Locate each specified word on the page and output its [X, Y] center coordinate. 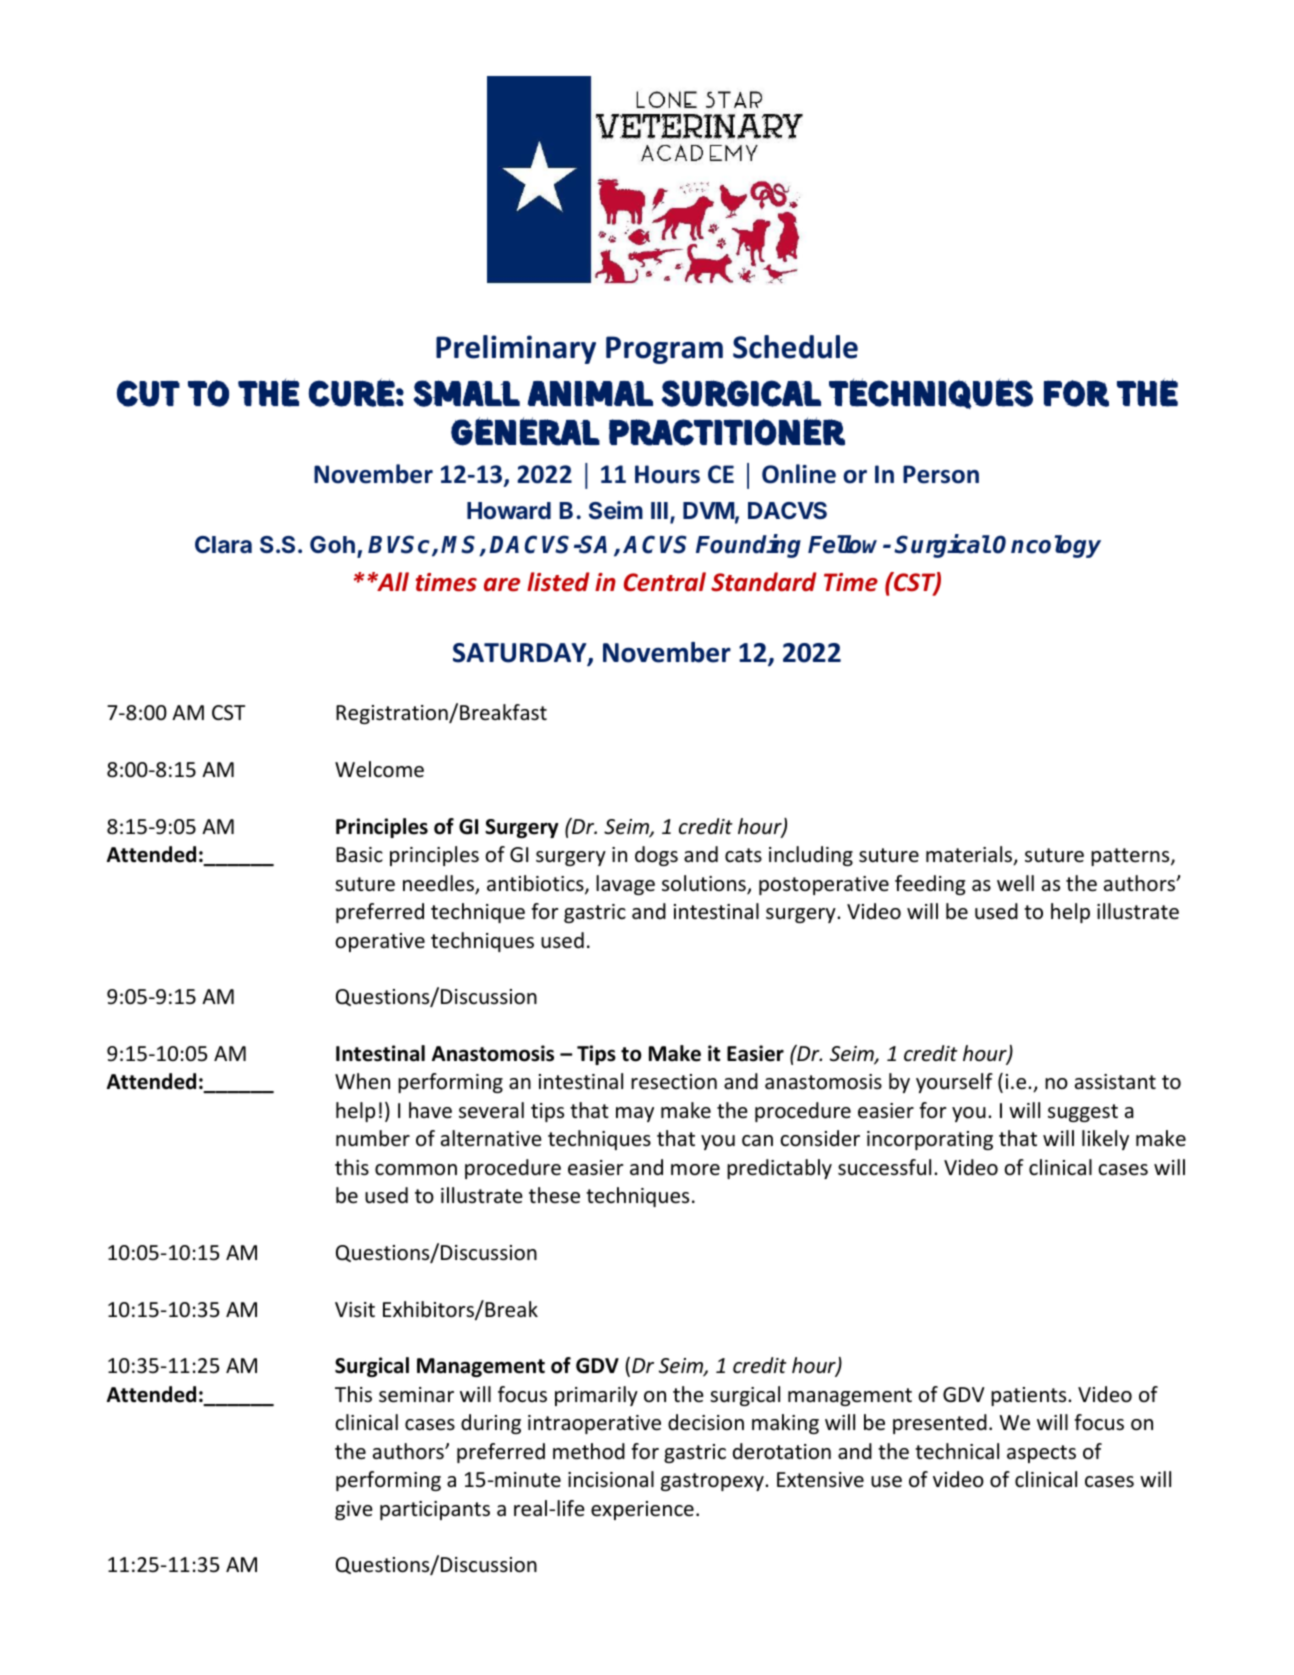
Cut [148, 393]
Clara [223, 544]
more [695, 1170]
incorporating [930, 1140]
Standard [764, 582]
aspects [1041, 1454]
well [1015, 883]
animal [590, 393]
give [354, 1510]
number [373, 1138]
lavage [625, 885]
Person [941, 474]
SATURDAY [521, 654]
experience [642, 1510]
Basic [359, 854]
